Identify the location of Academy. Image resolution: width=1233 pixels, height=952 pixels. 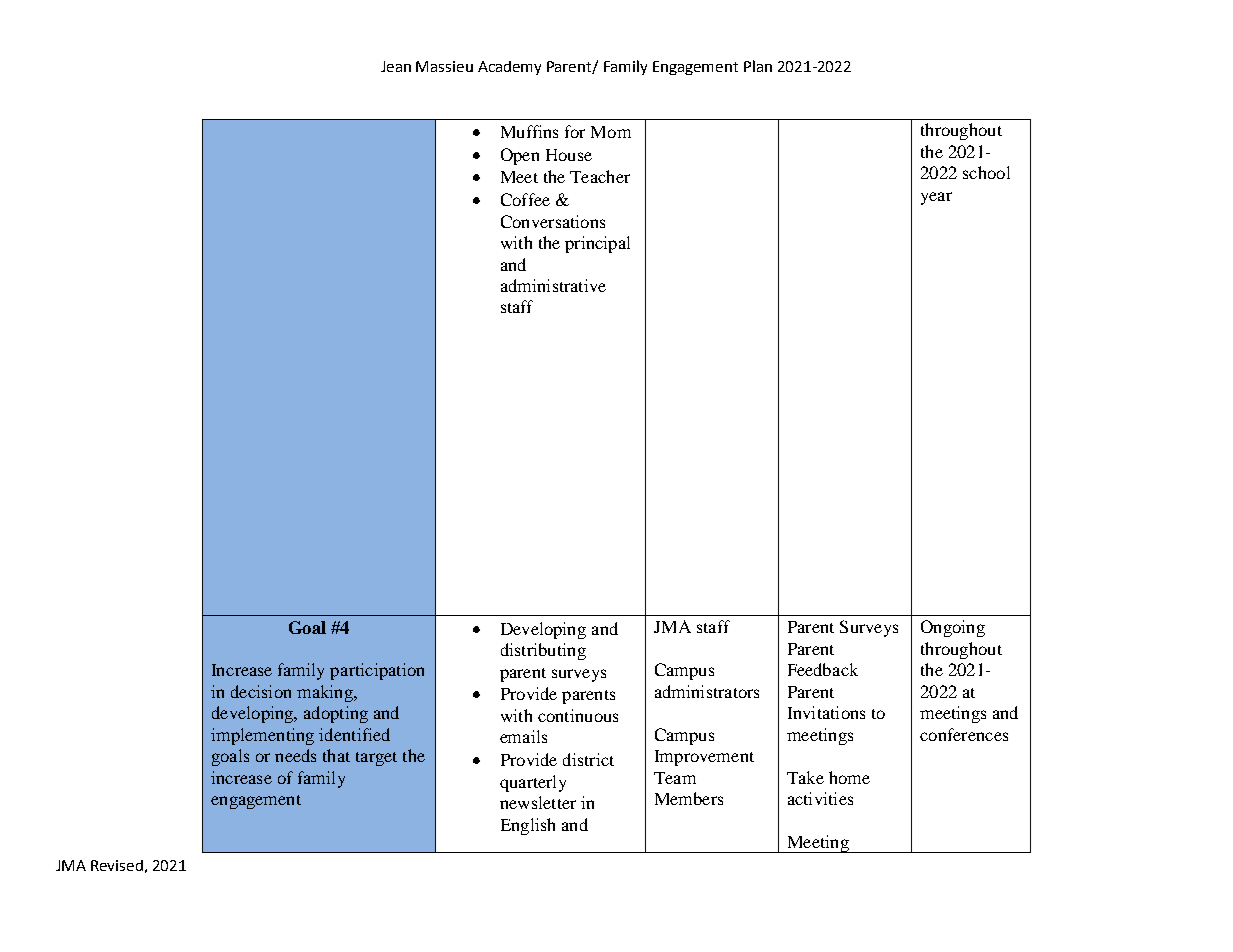
(509, 68).
